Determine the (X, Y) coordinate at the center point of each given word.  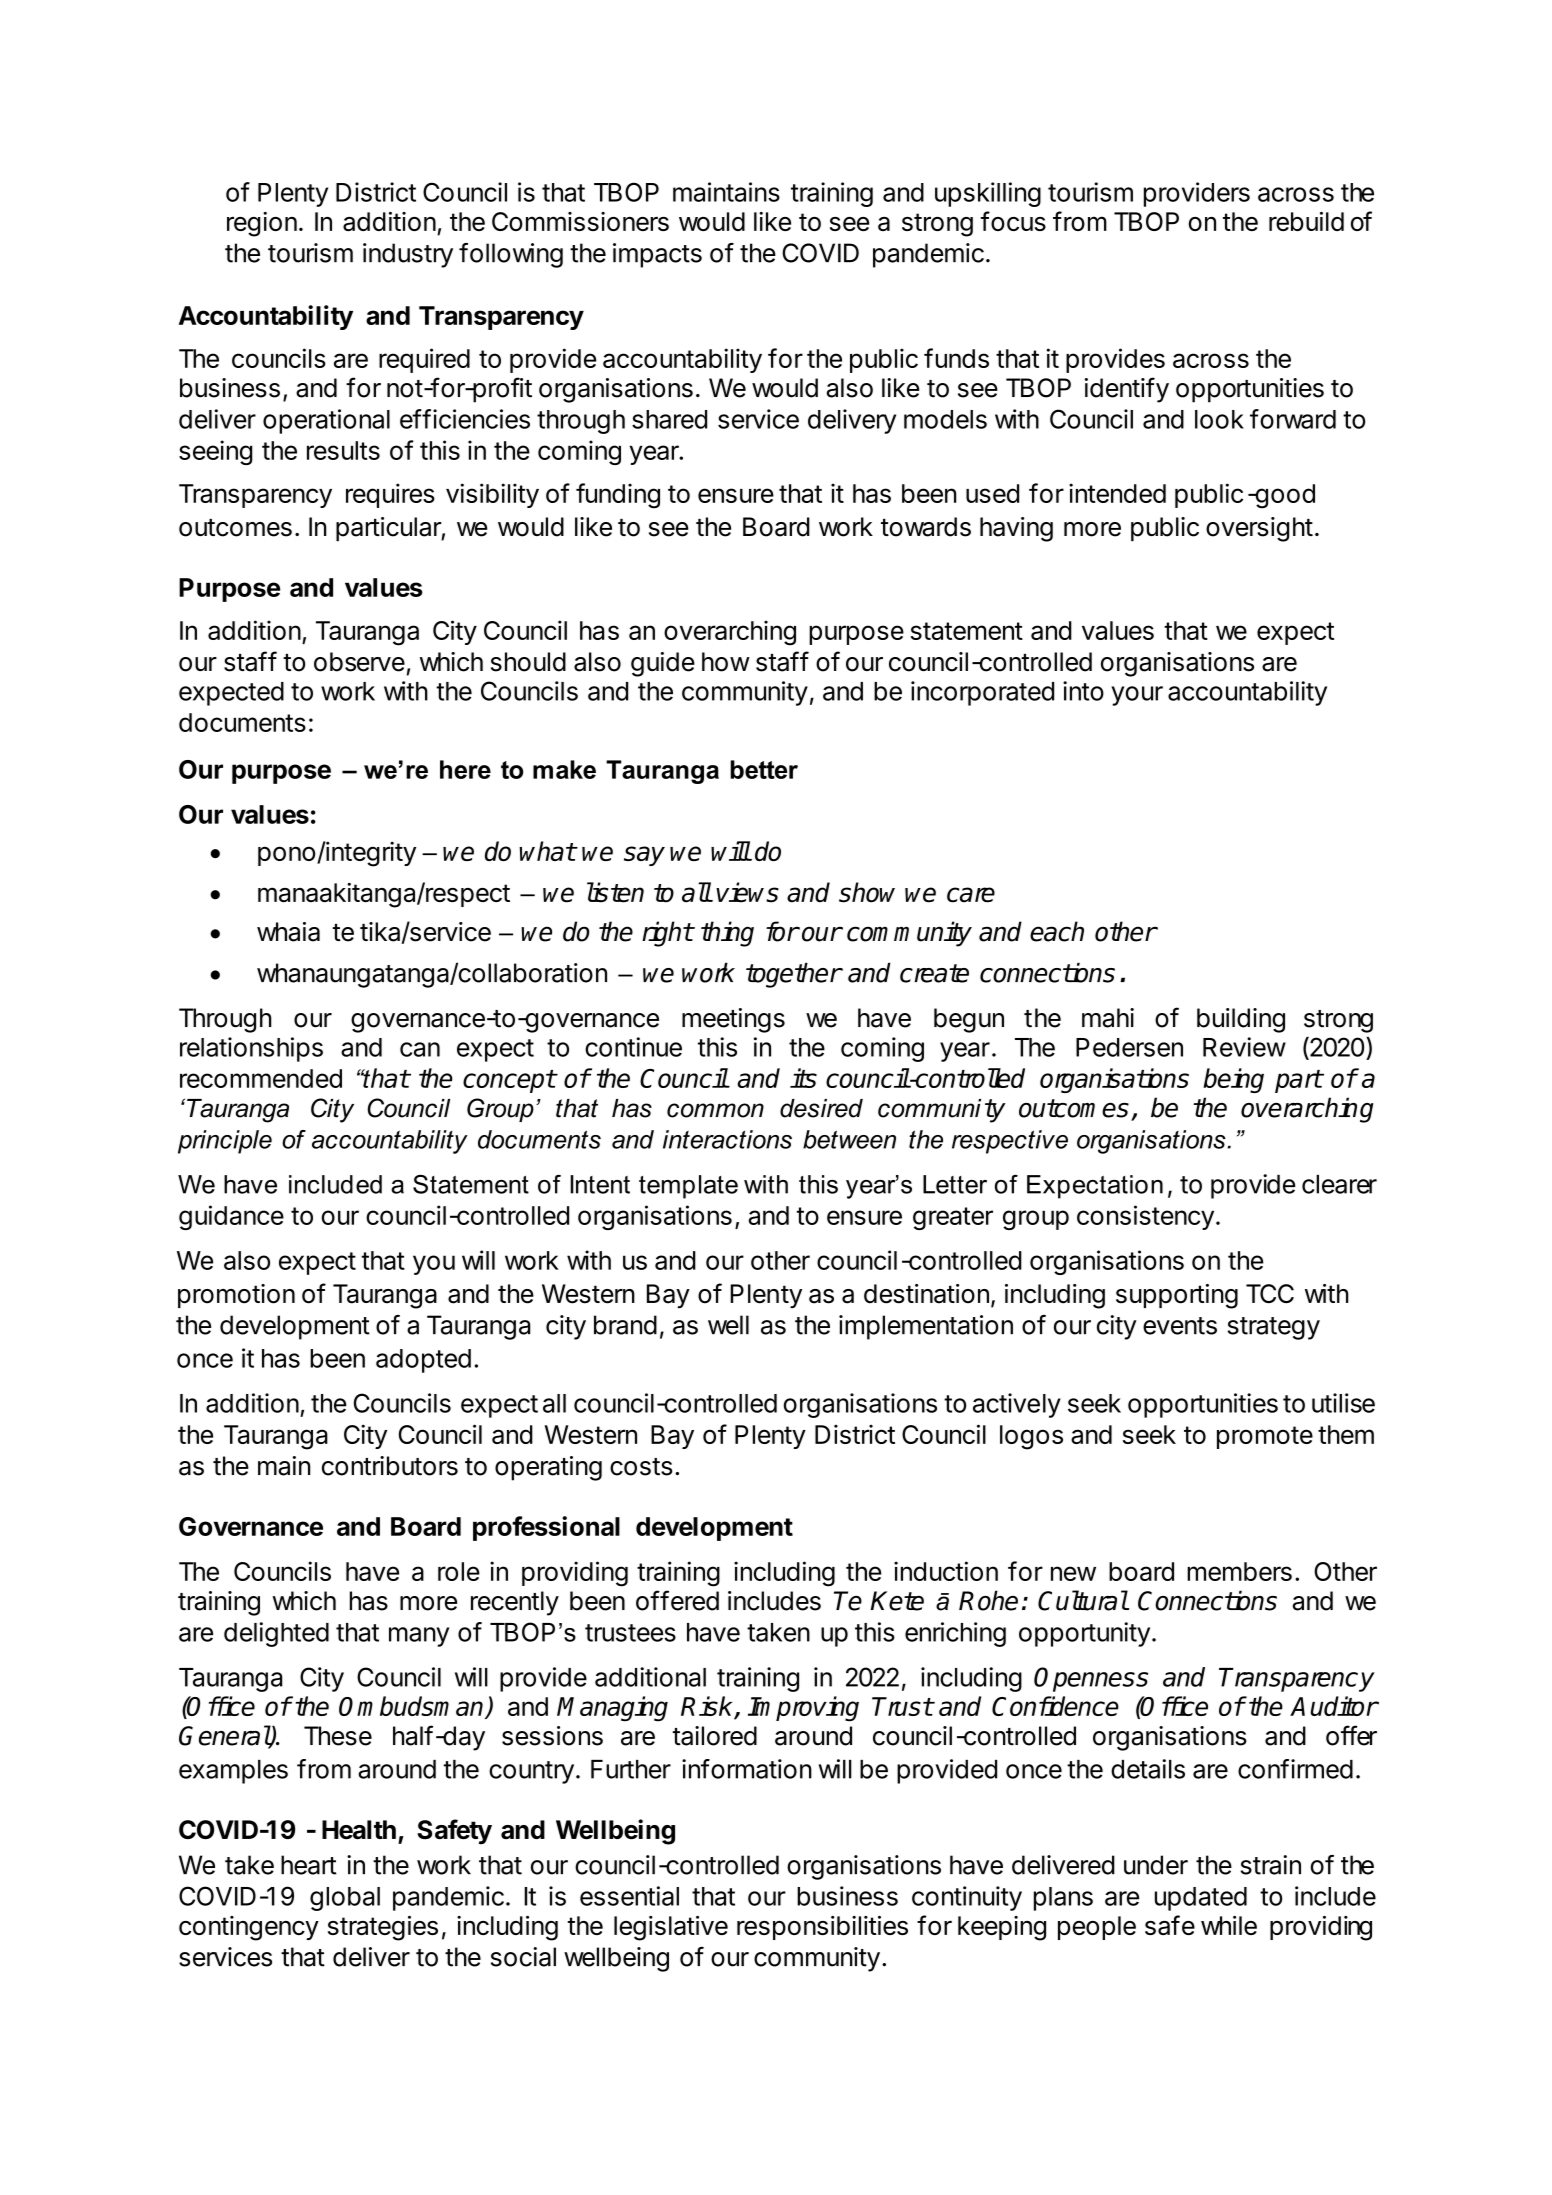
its (803, 1078)
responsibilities (822, 1928)
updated (1201, 1899)
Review (1244, 1047)
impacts (657, 255)
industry (408, 255)
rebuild (1306, 221)
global (345, 1899)
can (420, 1049)
